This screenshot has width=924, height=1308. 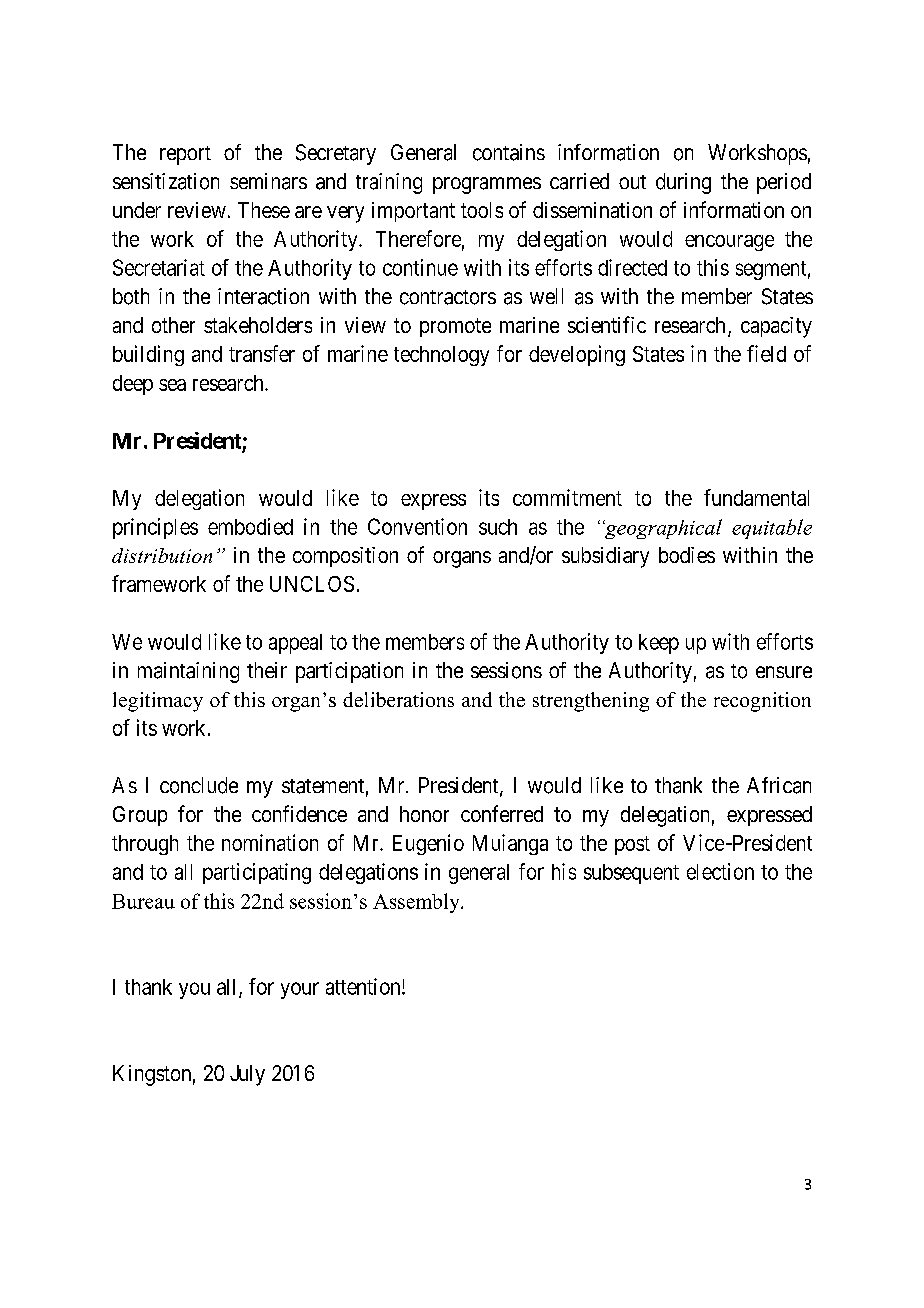 I want to click on embodied, so click(x=250, y=526).
